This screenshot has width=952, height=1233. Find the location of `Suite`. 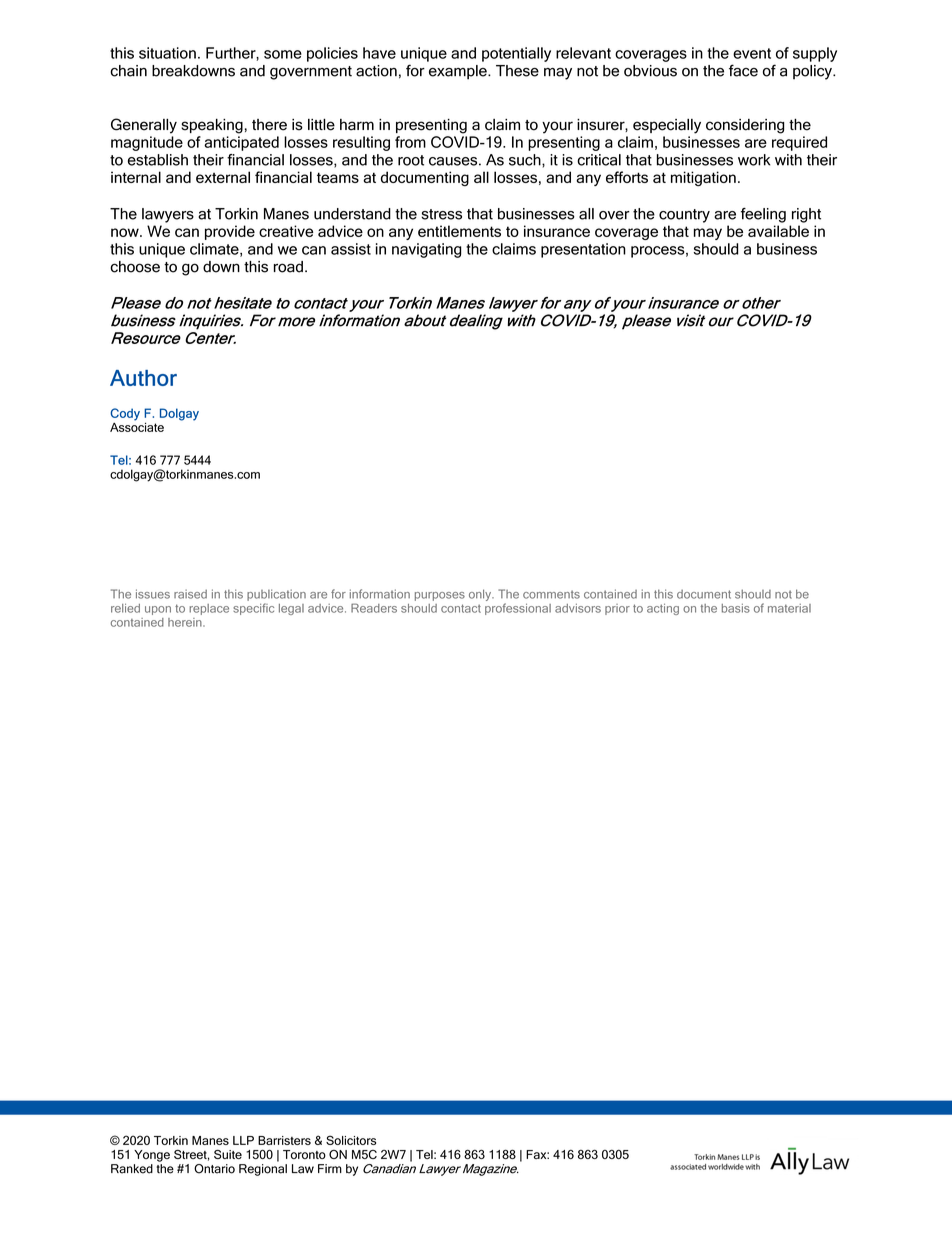

Suite is located at coordinates (228, 1154).
